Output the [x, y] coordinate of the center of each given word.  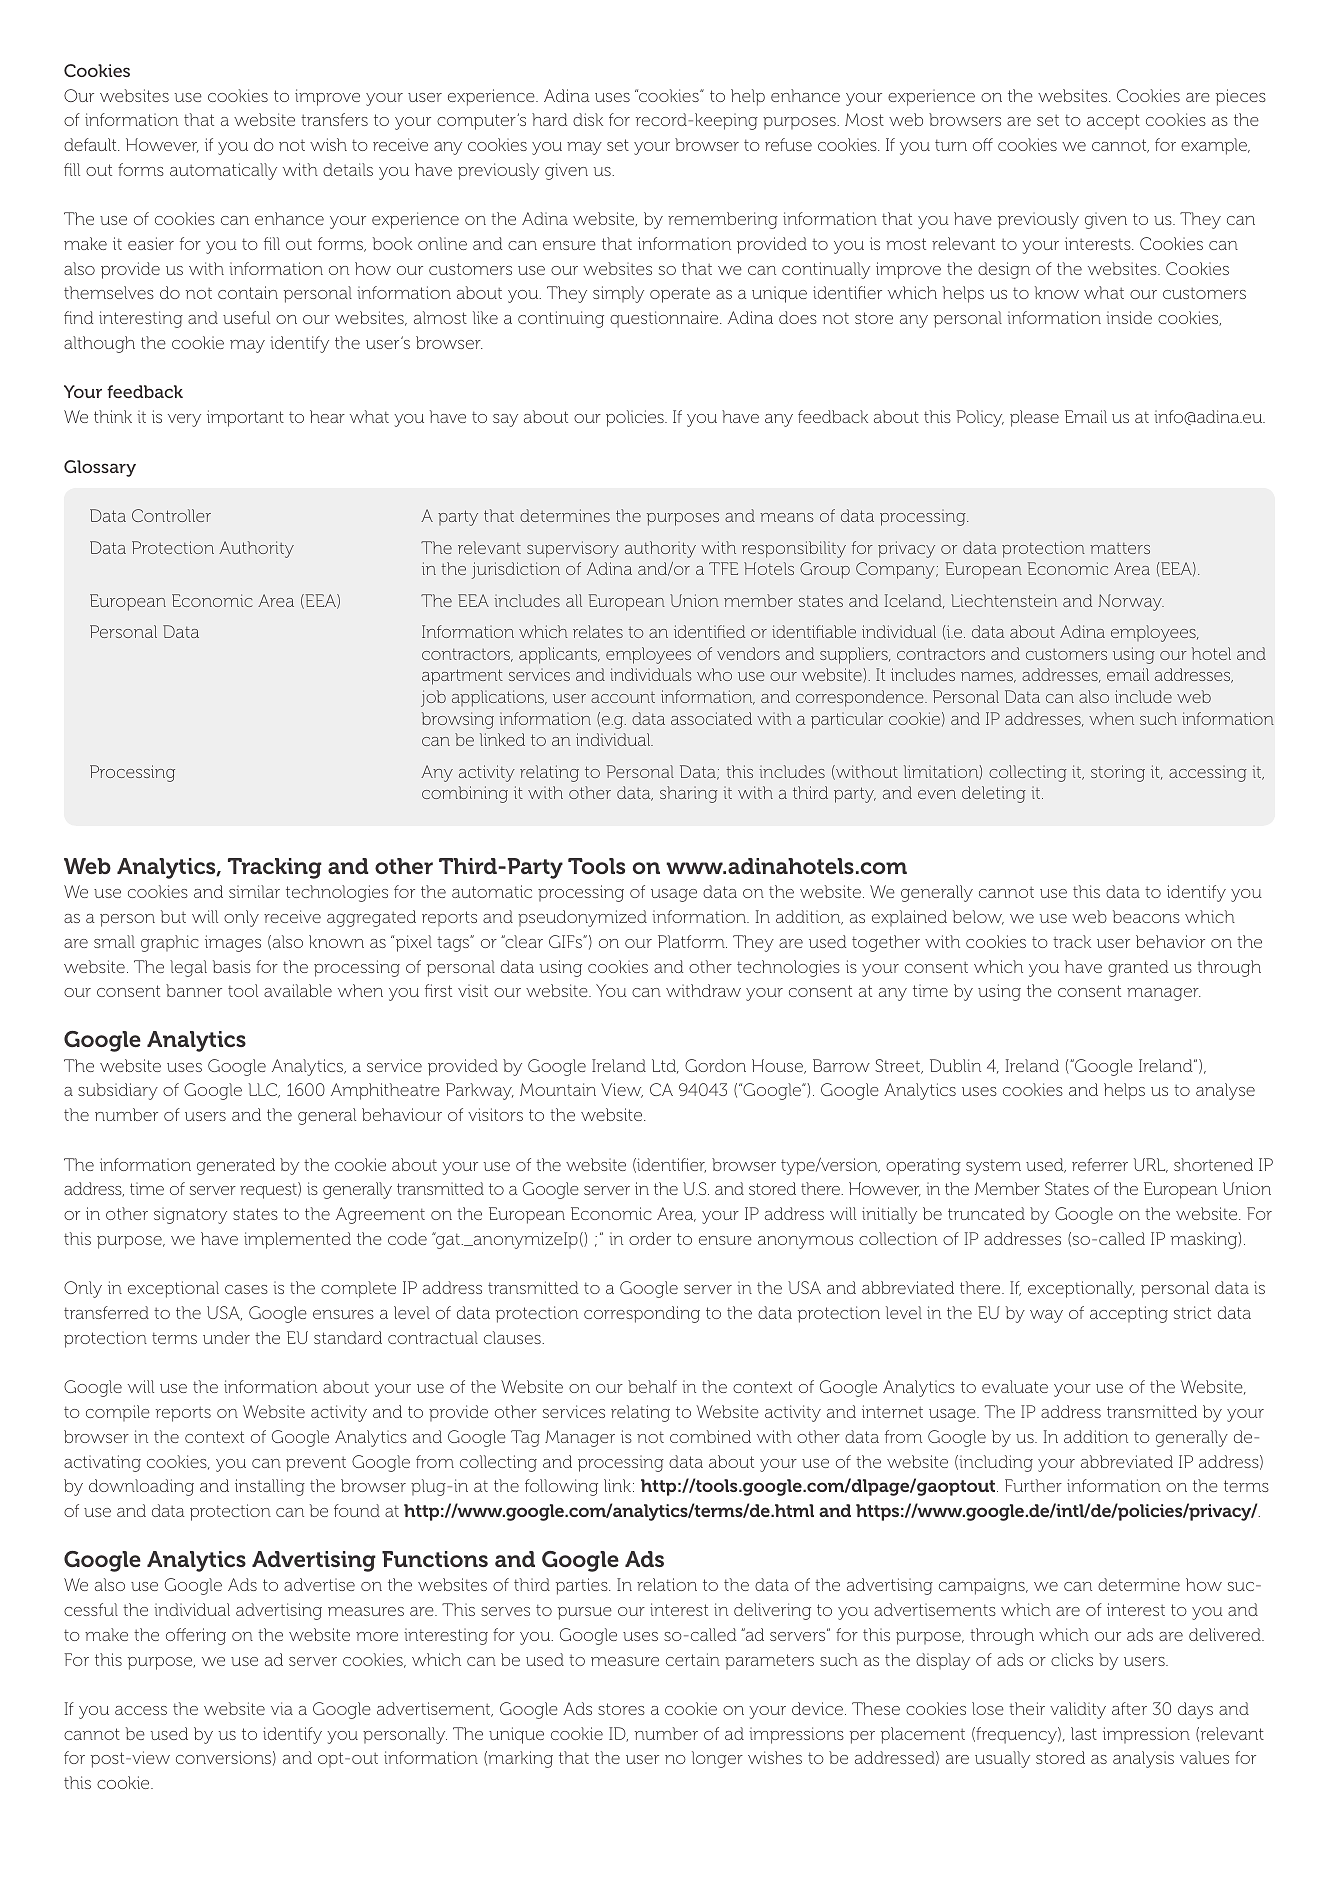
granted [1138, 968]
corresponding [642, 1314]
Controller [171, 515]
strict [1192, 1312]
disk [588, 119]
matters [1120, 548]
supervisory [573, 549]
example [1215, 146]
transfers [334, 119]
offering [196, 1636]
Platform [692, 941]
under [226, 1337]
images [233, 943]
